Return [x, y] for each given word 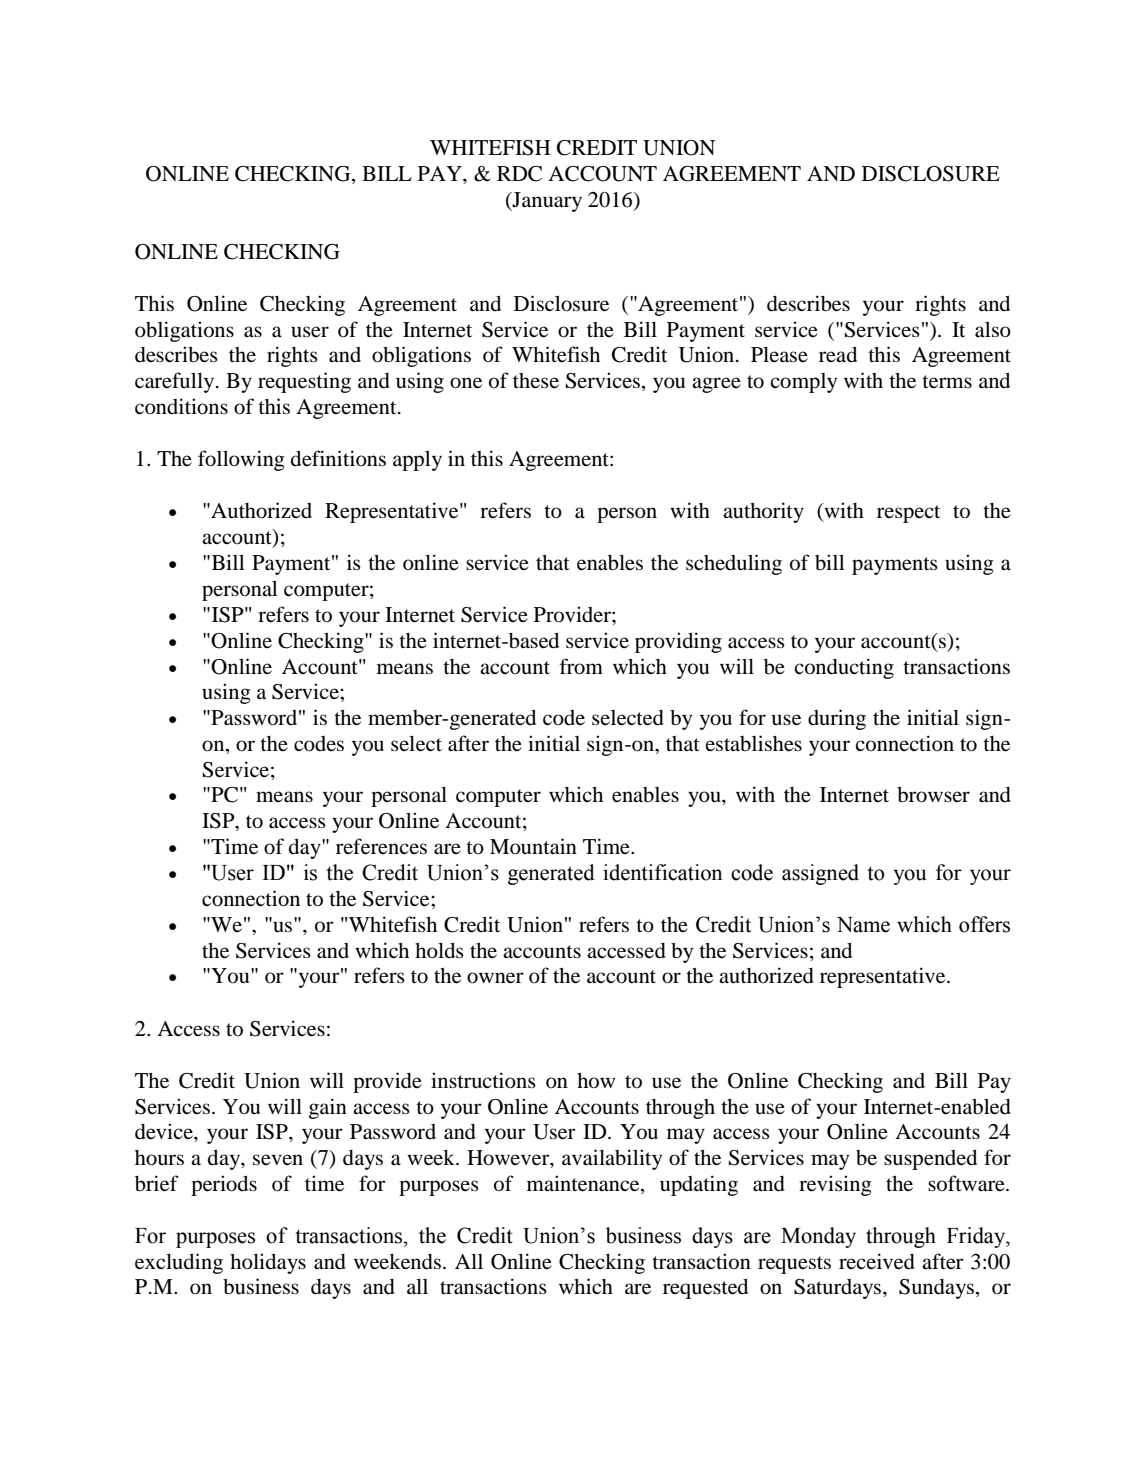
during [837, 719]
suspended [930, 1159]
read [838, 354]
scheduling [734, 564]
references [381, 846]
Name [863, 925]
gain [328, 1108]
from [581, 666]
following [241, 460]
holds [439, 950]
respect [908, 514]
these [536, 380]
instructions [483, 1080]
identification [663, 872]
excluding [179, 1263]
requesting [304, 382]
